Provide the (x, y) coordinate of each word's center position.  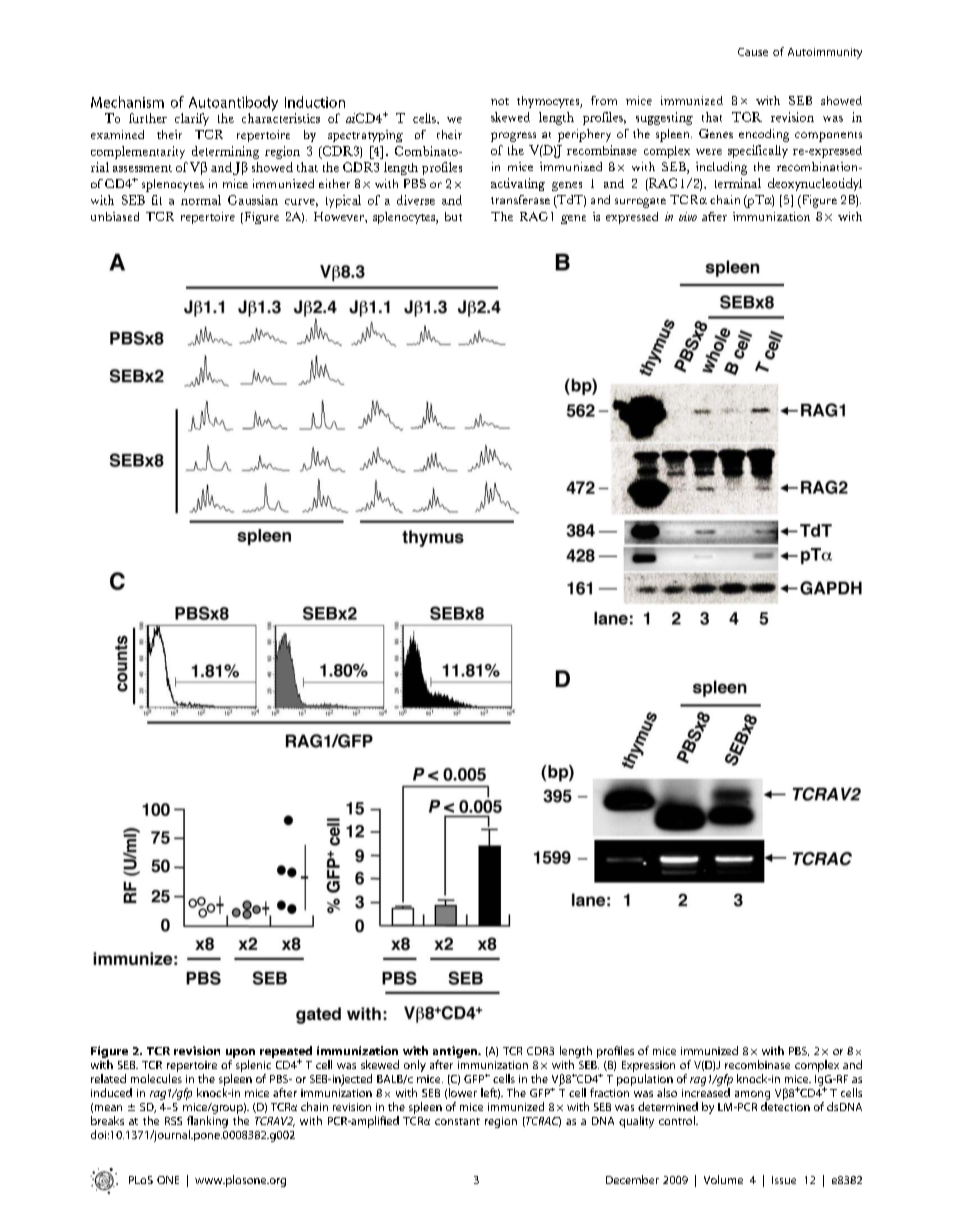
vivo (688, 216)
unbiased (115, 216)
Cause (753, 52)
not (500, 101)
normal (201, 200)
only (415, 1066)
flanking (207, 1122)
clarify (192, 119)
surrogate (640, 203)
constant (457, 1121)
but (453, 216)
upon (240, 1053)
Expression (648, 1066)
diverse (416, 200)
